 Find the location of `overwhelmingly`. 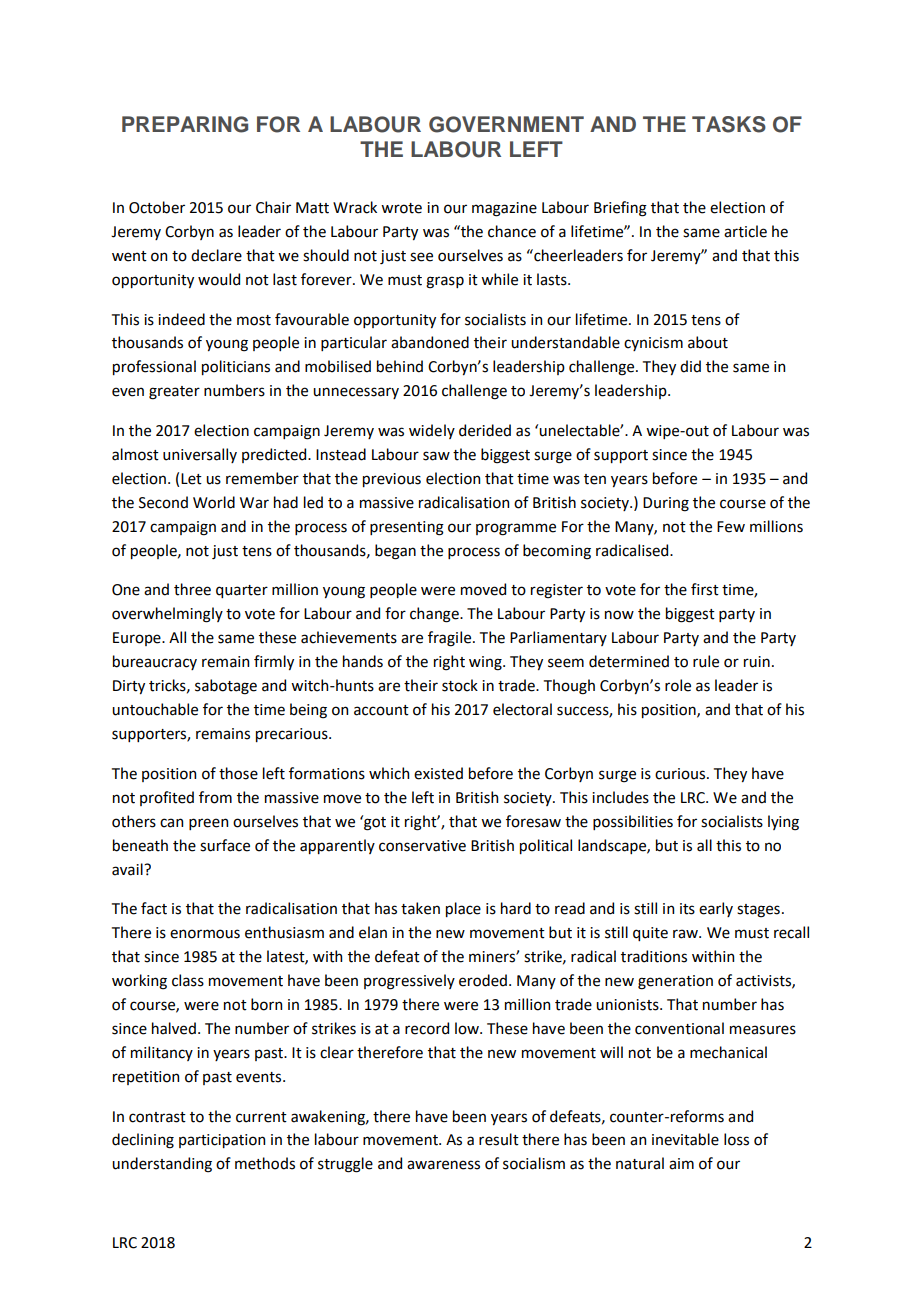

overwhelmingly is located at coordinates (167, 615).
